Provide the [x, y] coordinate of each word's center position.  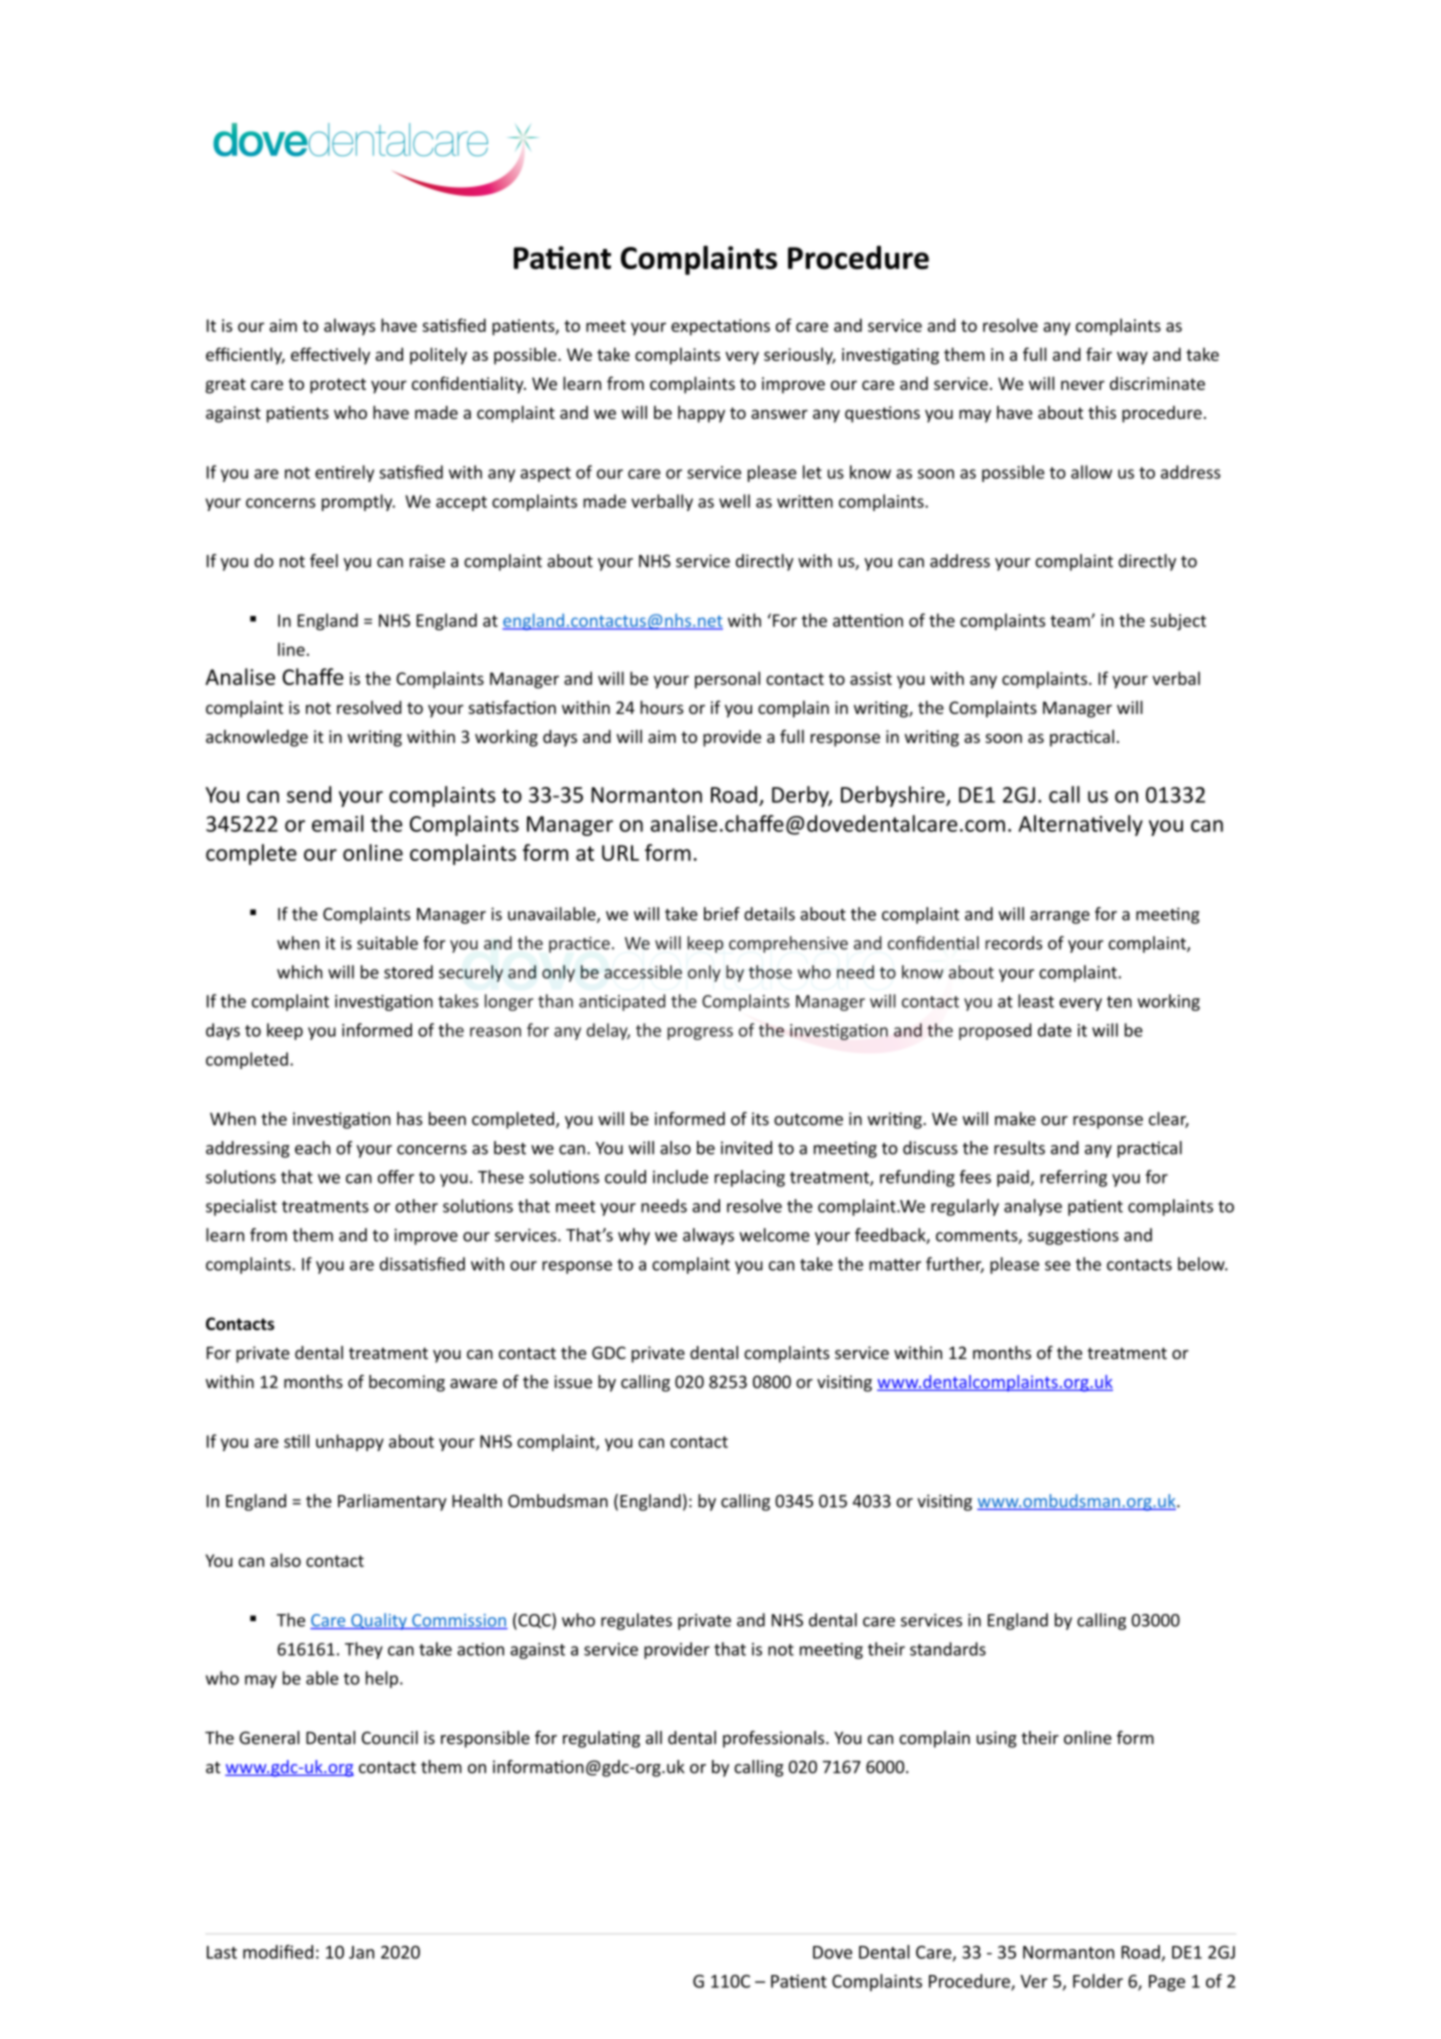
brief [722, 914]
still [296, 1441]
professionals [775, 1739]
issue [573, 1382]
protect [338, 386]
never [1083, 385]
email [338, 823]
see [1058, 1266]
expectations [720, 327]
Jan [361, 1952]
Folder [1098, 1981]
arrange [1060, 917]
